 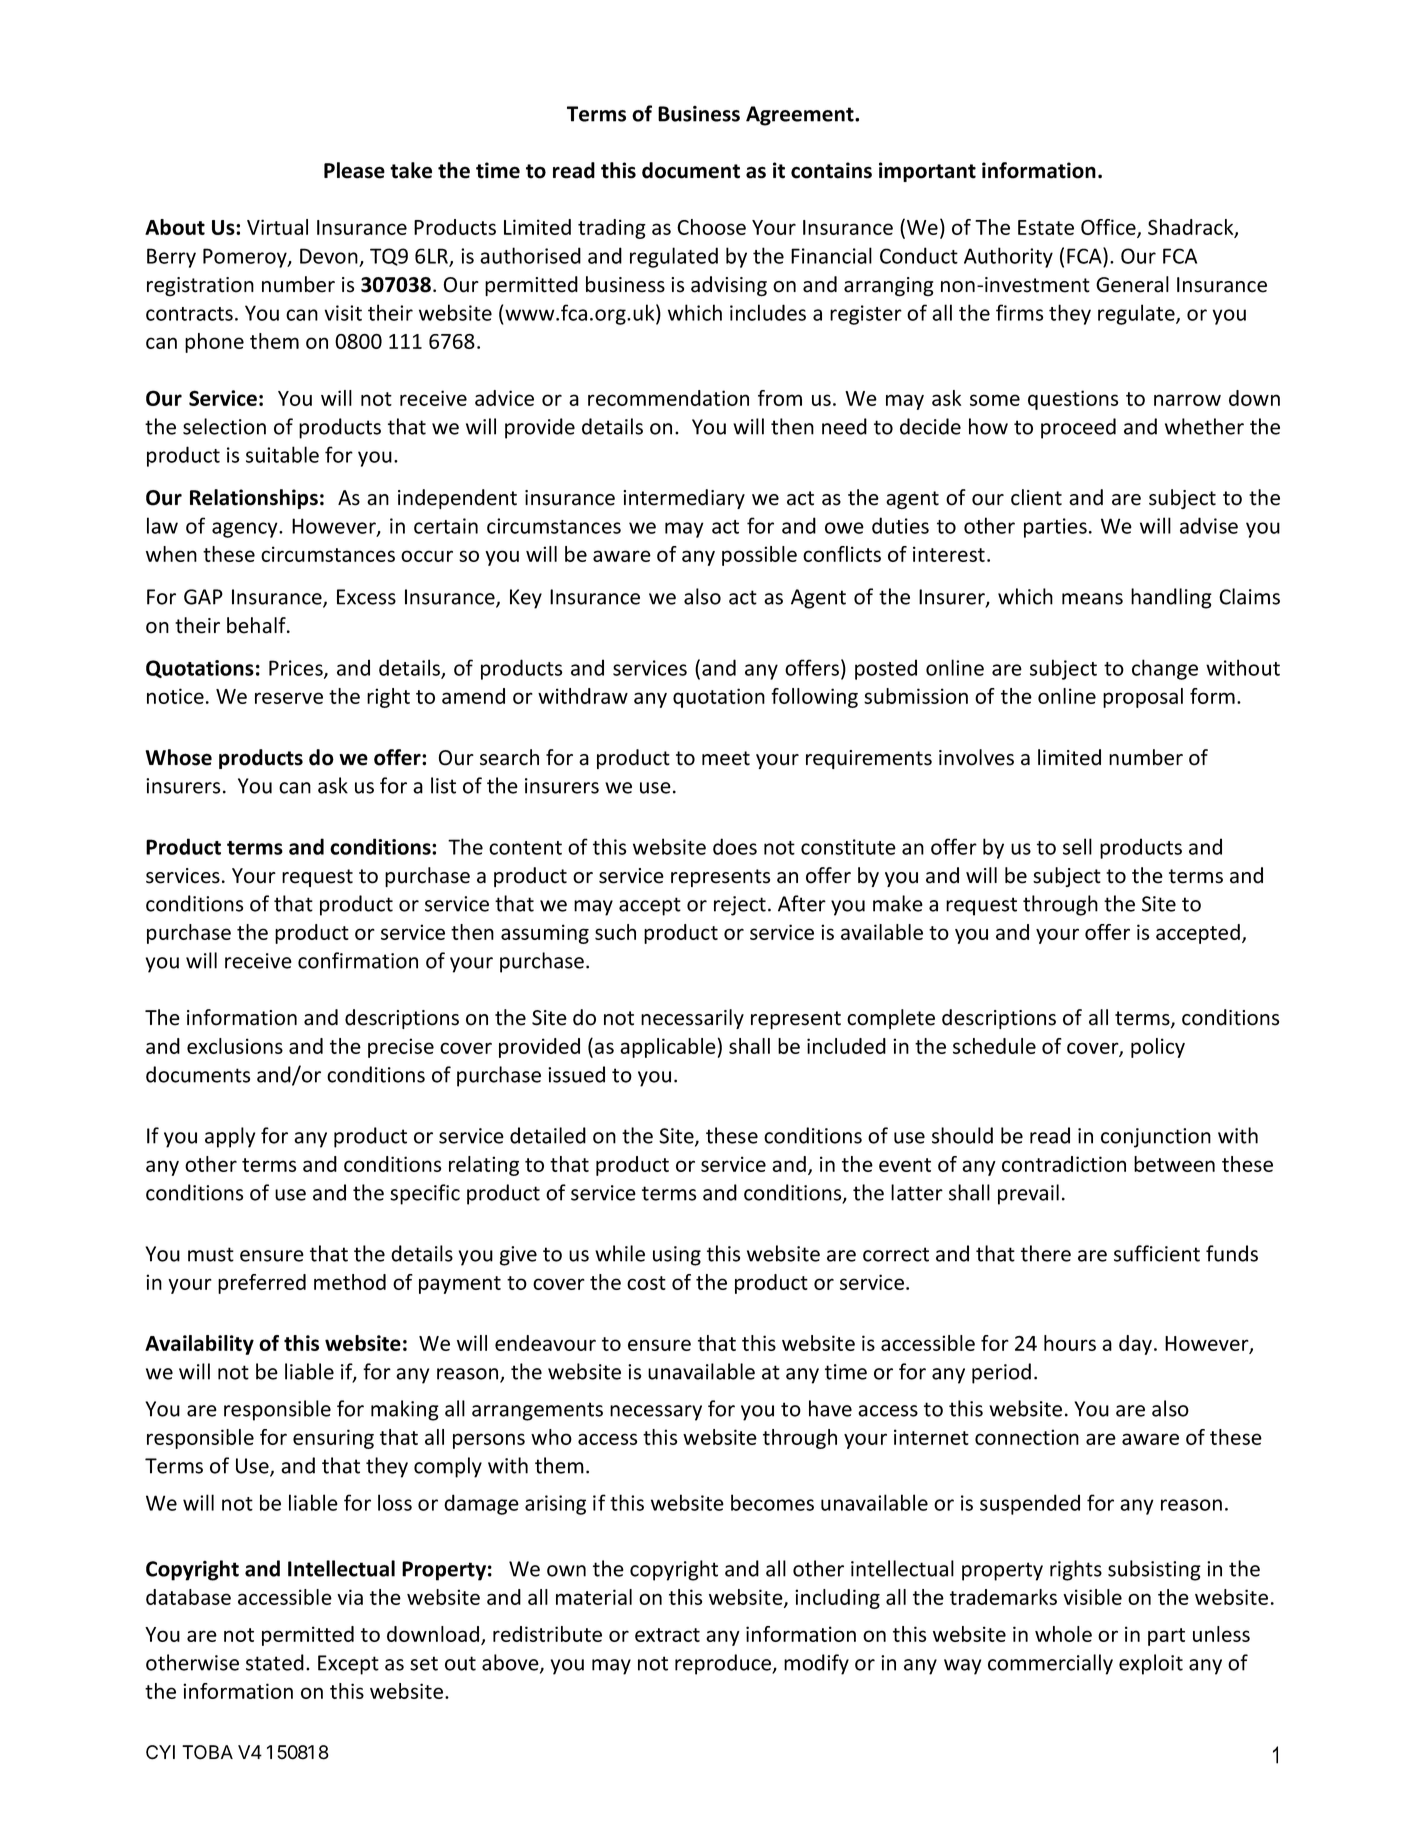 What do you see at coordinates (726, 758) in the document?
I see `meet` at bounding box center [726, 758].
